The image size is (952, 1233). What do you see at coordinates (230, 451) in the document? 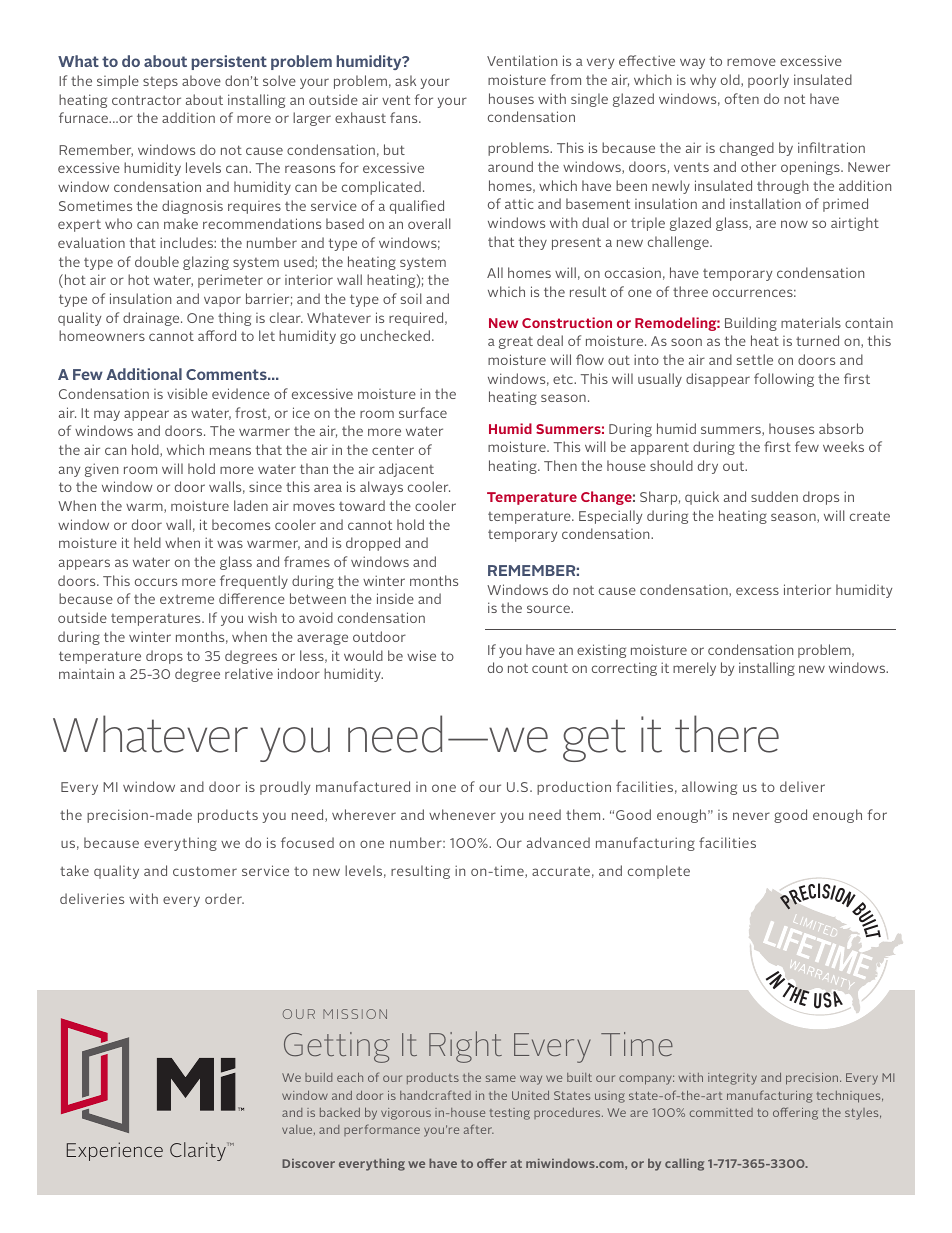
I see `means` at bounding box center [230, 451].
